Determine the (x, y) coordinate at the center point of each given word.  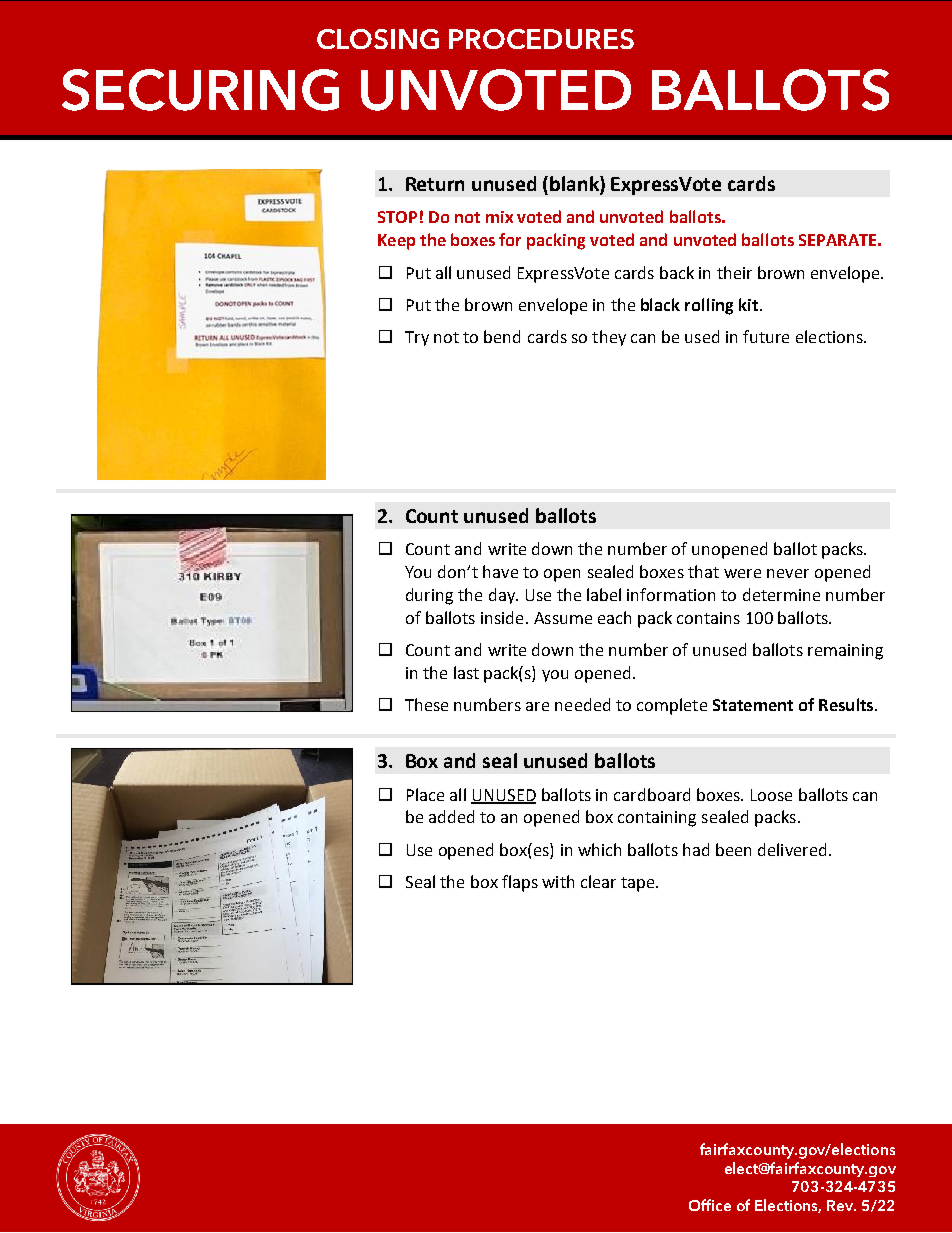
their (734, 272)
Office (710, 1205)
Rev (841, 1205)
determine (781, 594)
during (429, 596)
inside (502, 617)
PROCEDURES (541, 39)
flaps (520, 883)
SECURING (200, 90)
